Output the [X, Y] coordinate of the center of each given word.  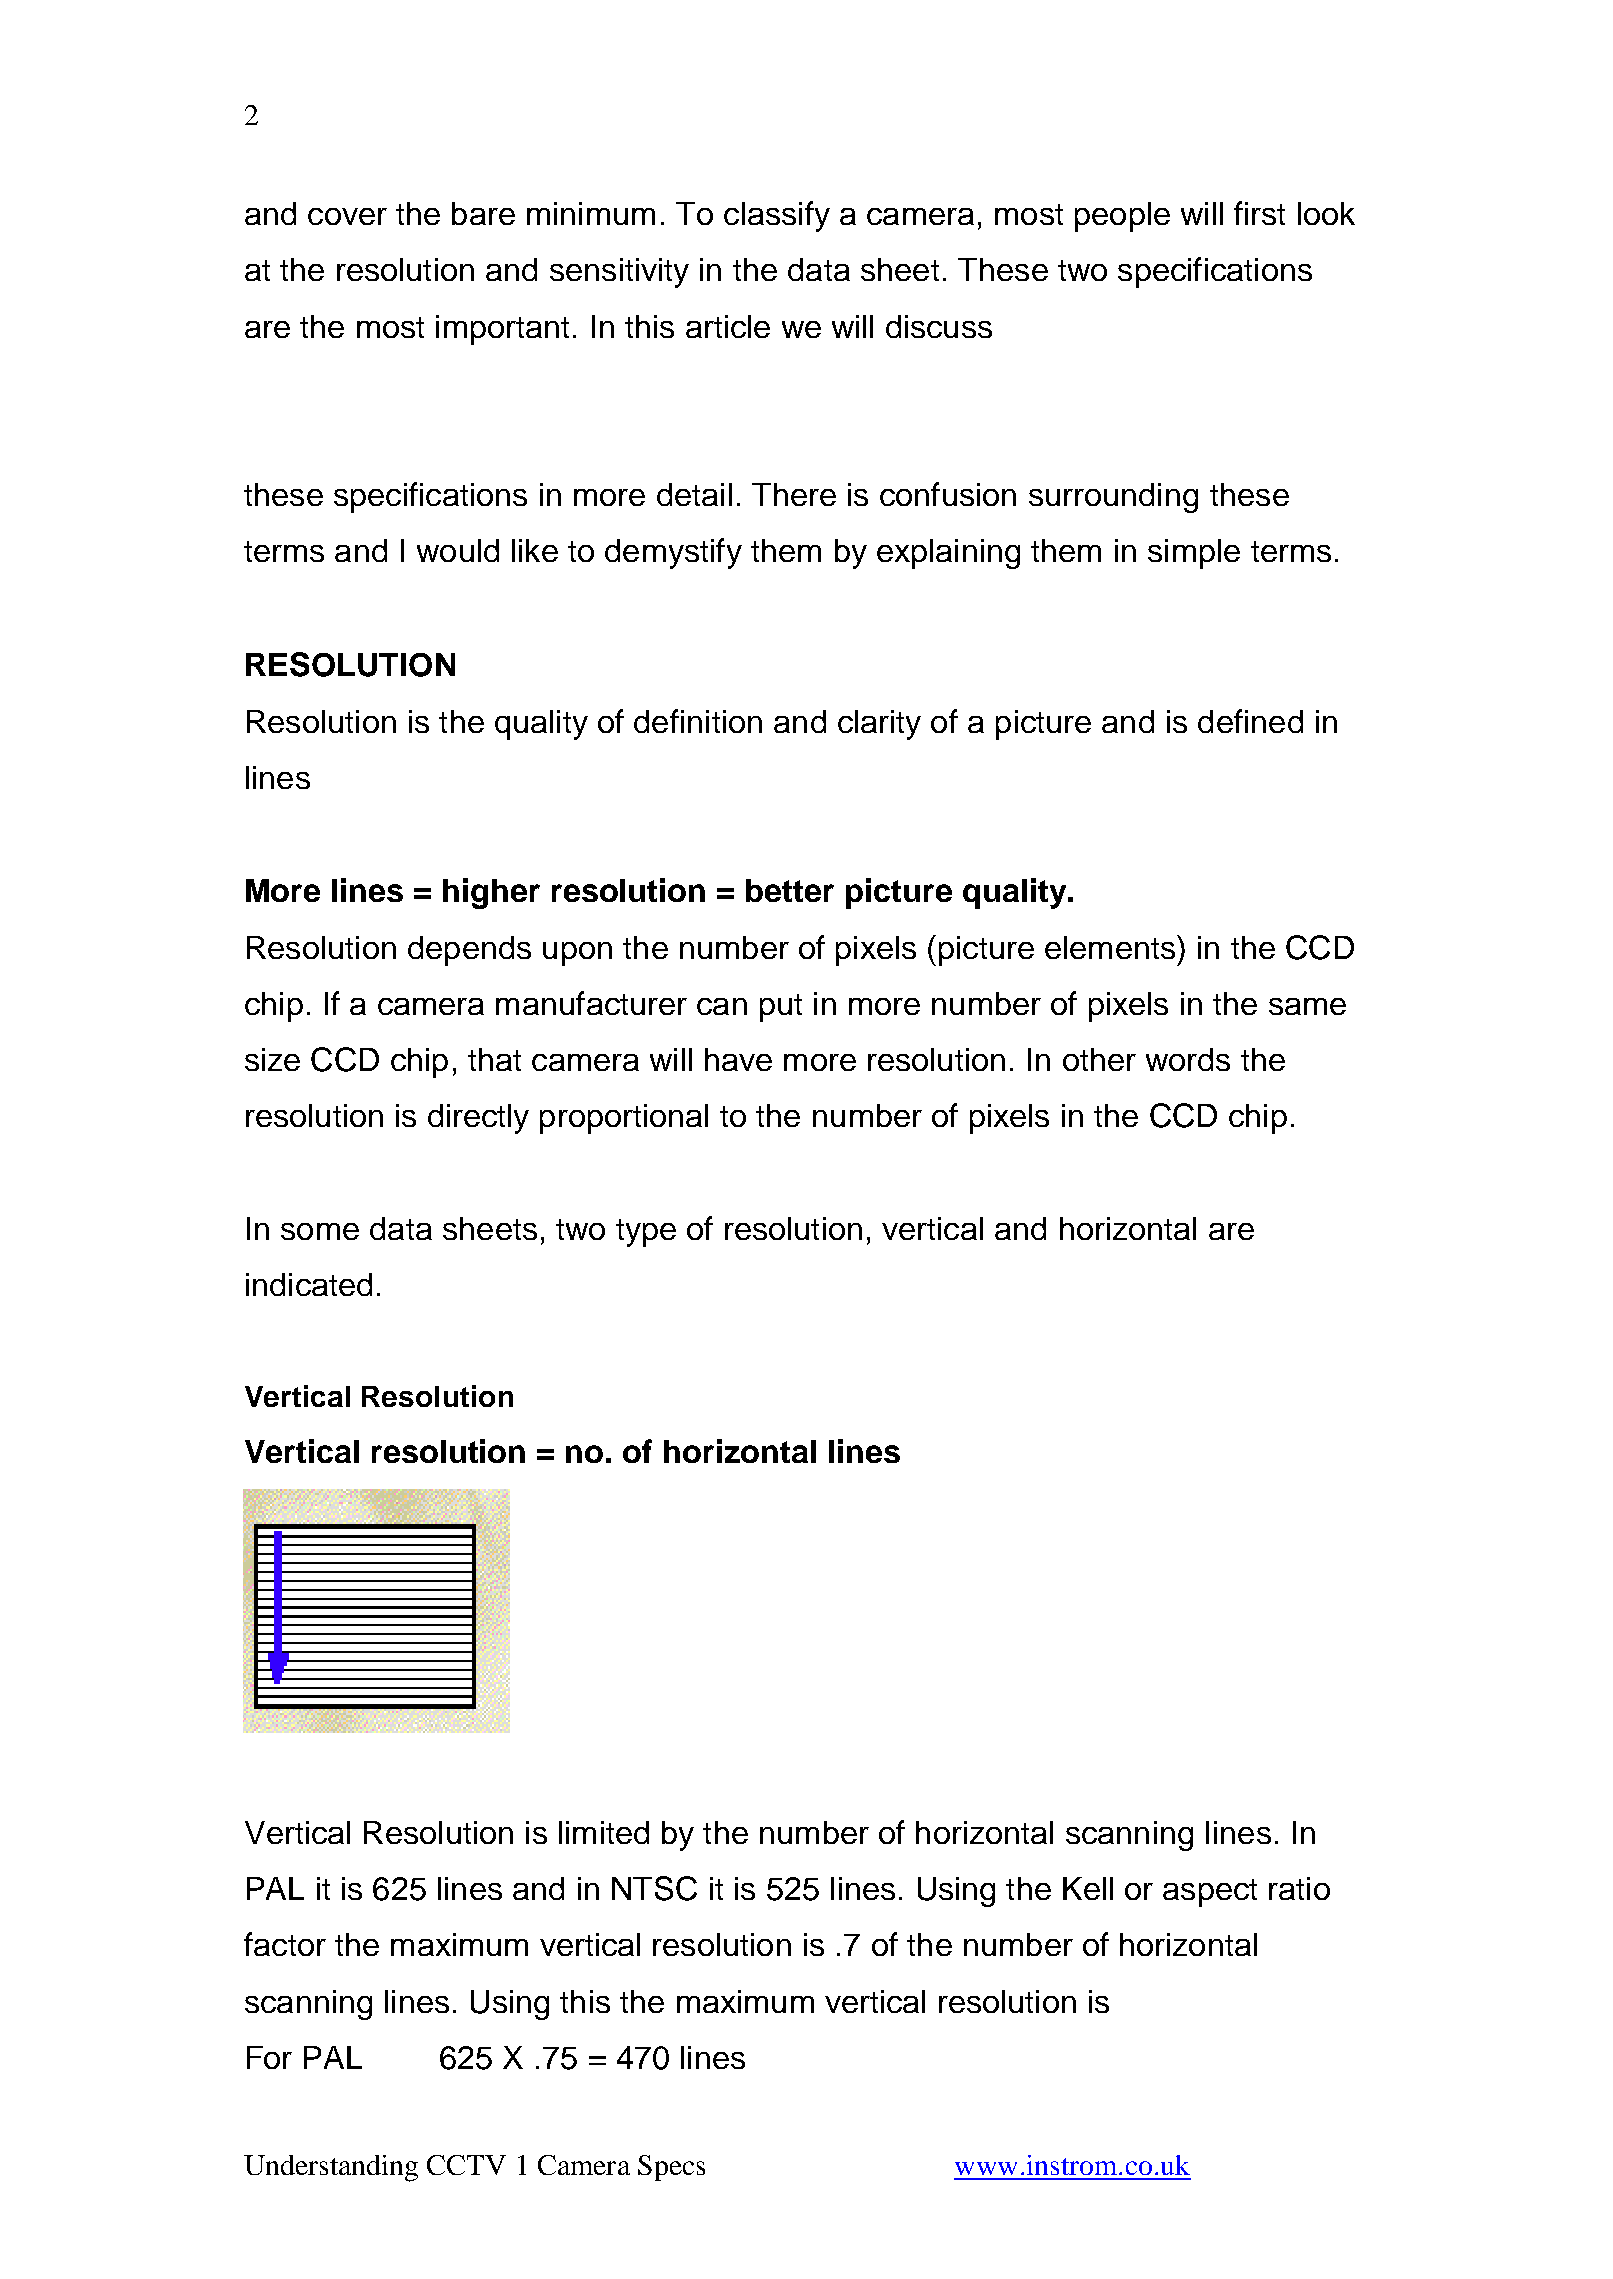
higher [491, 893]
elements [1111, 947]
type [646, 1233]
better [790, 890]
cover [347, 216]
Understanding [331, 2168]
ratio [1299, 1888]
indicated [309, 1284]
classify [777, 216]
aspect [1210, 1893]
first [1259, 213]
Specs [671, 2168]
